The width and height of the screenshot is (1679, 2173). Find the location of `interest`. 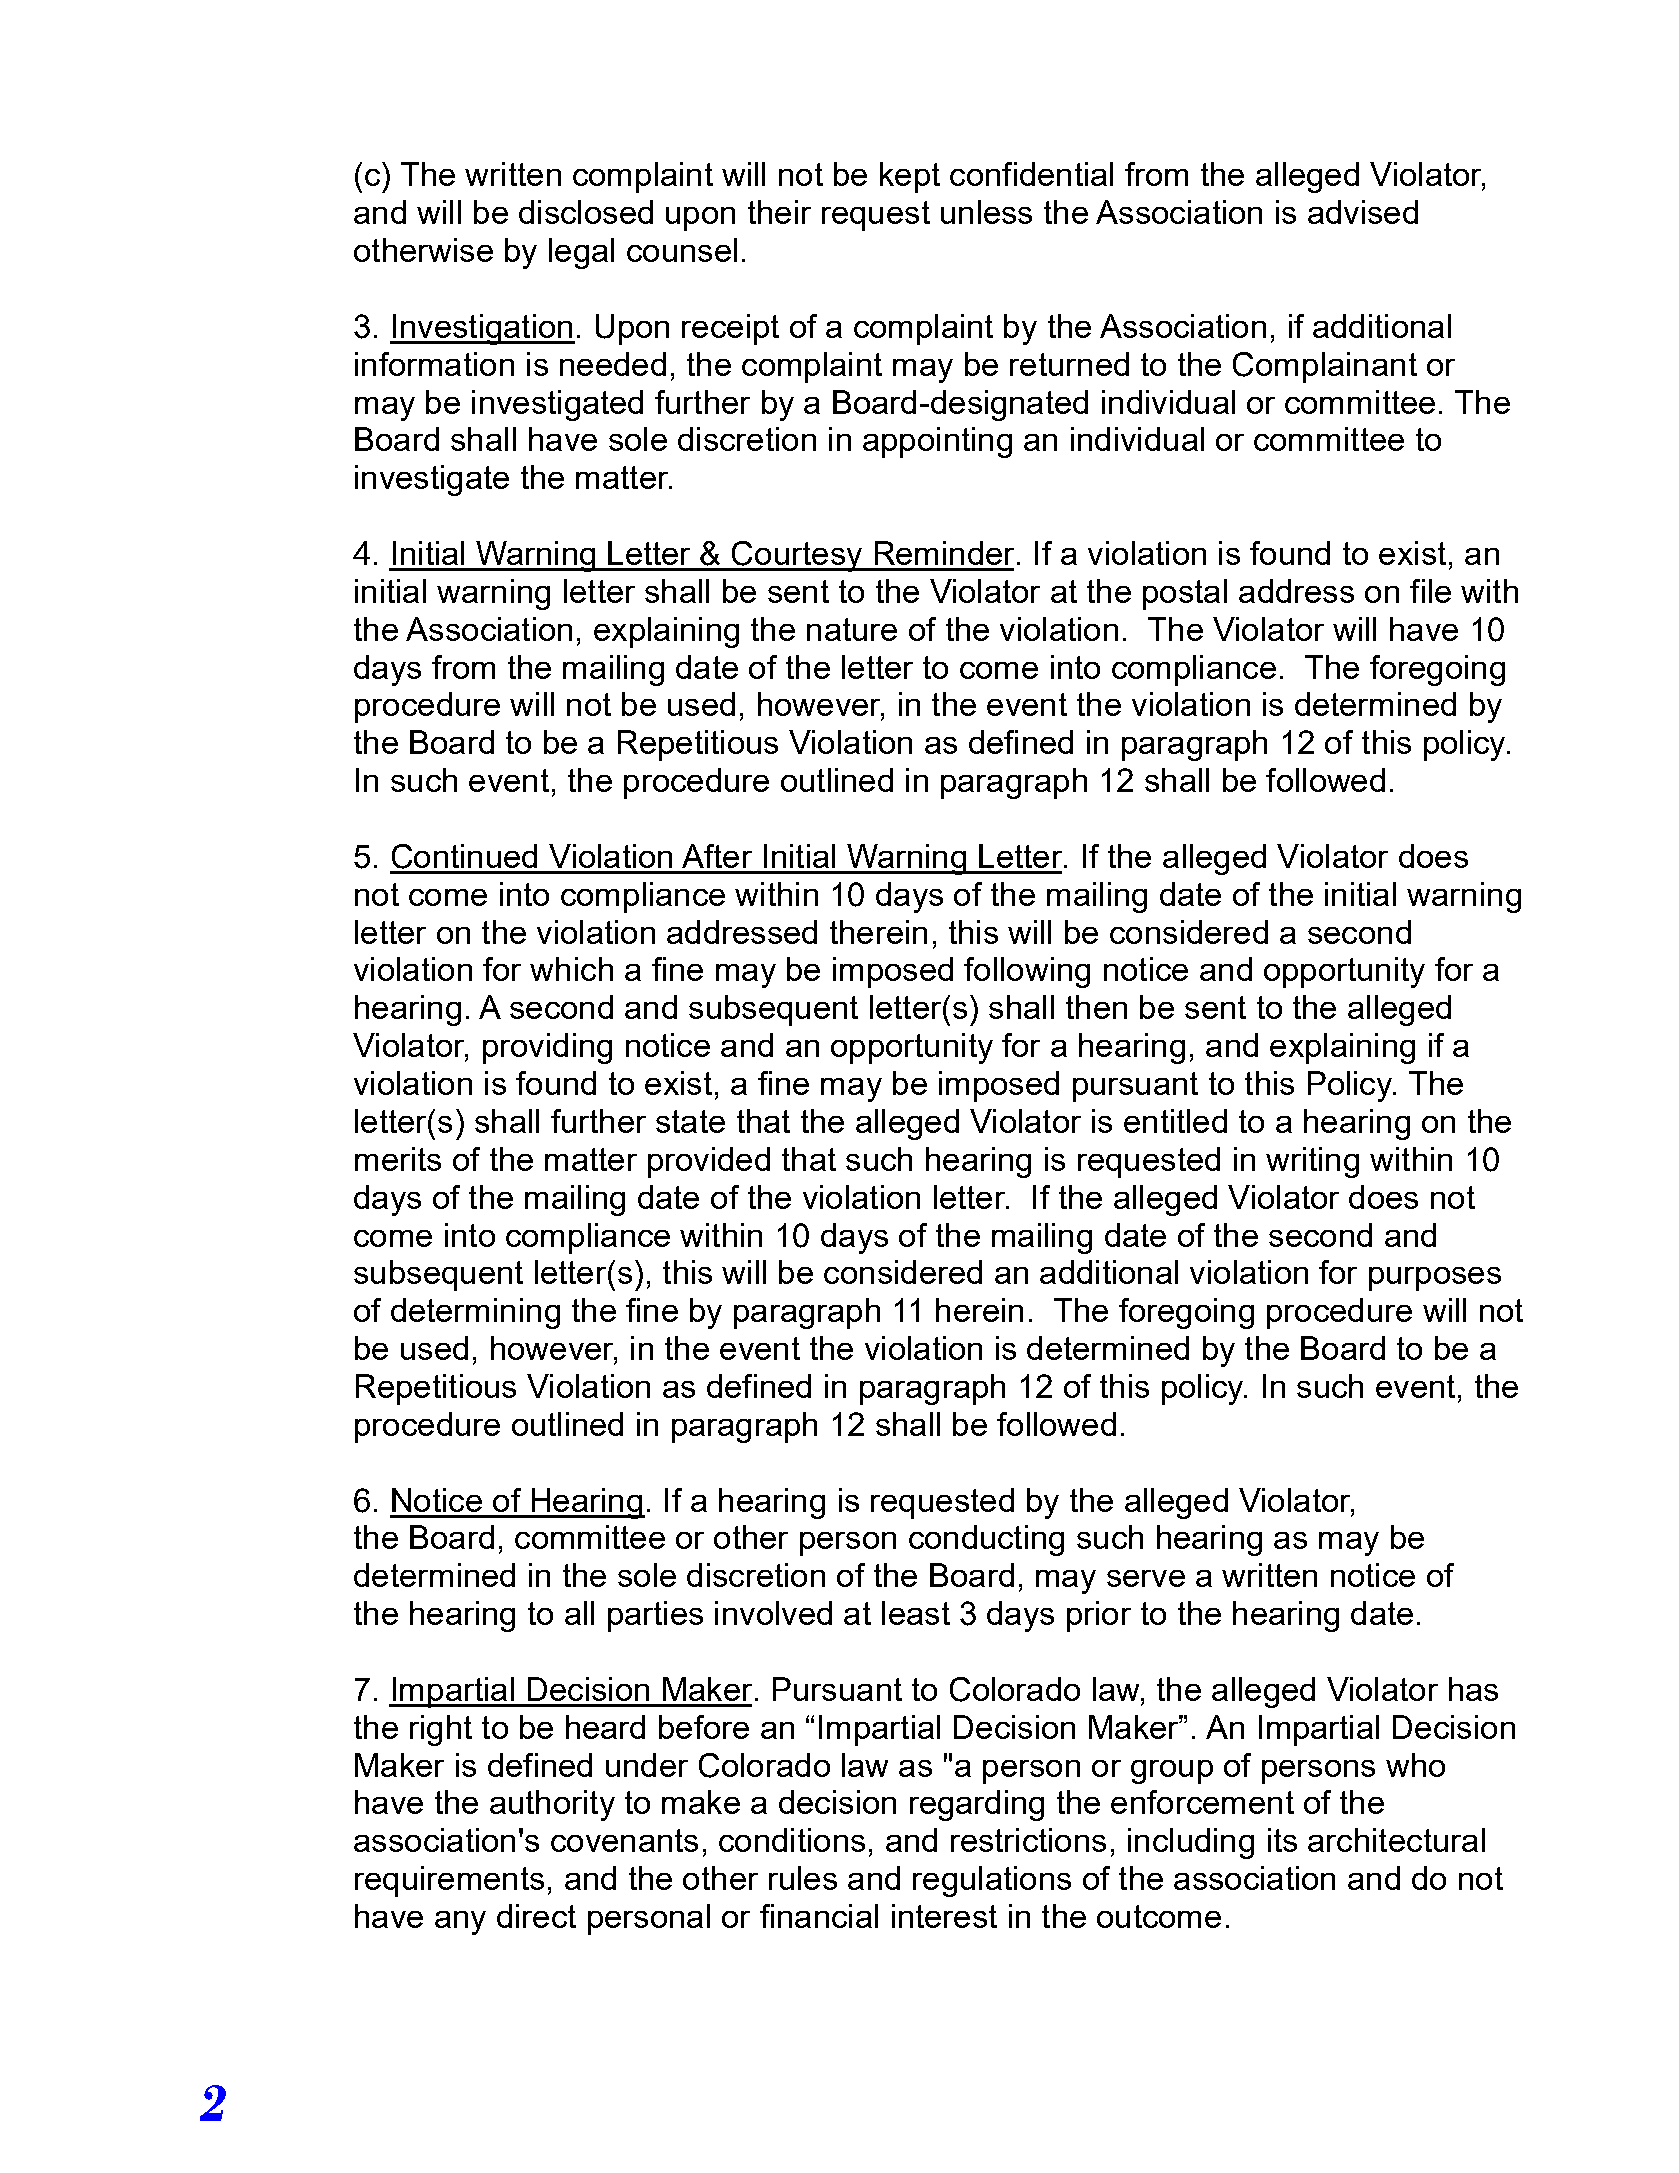

interest is located at coordinates (944, 1916).
